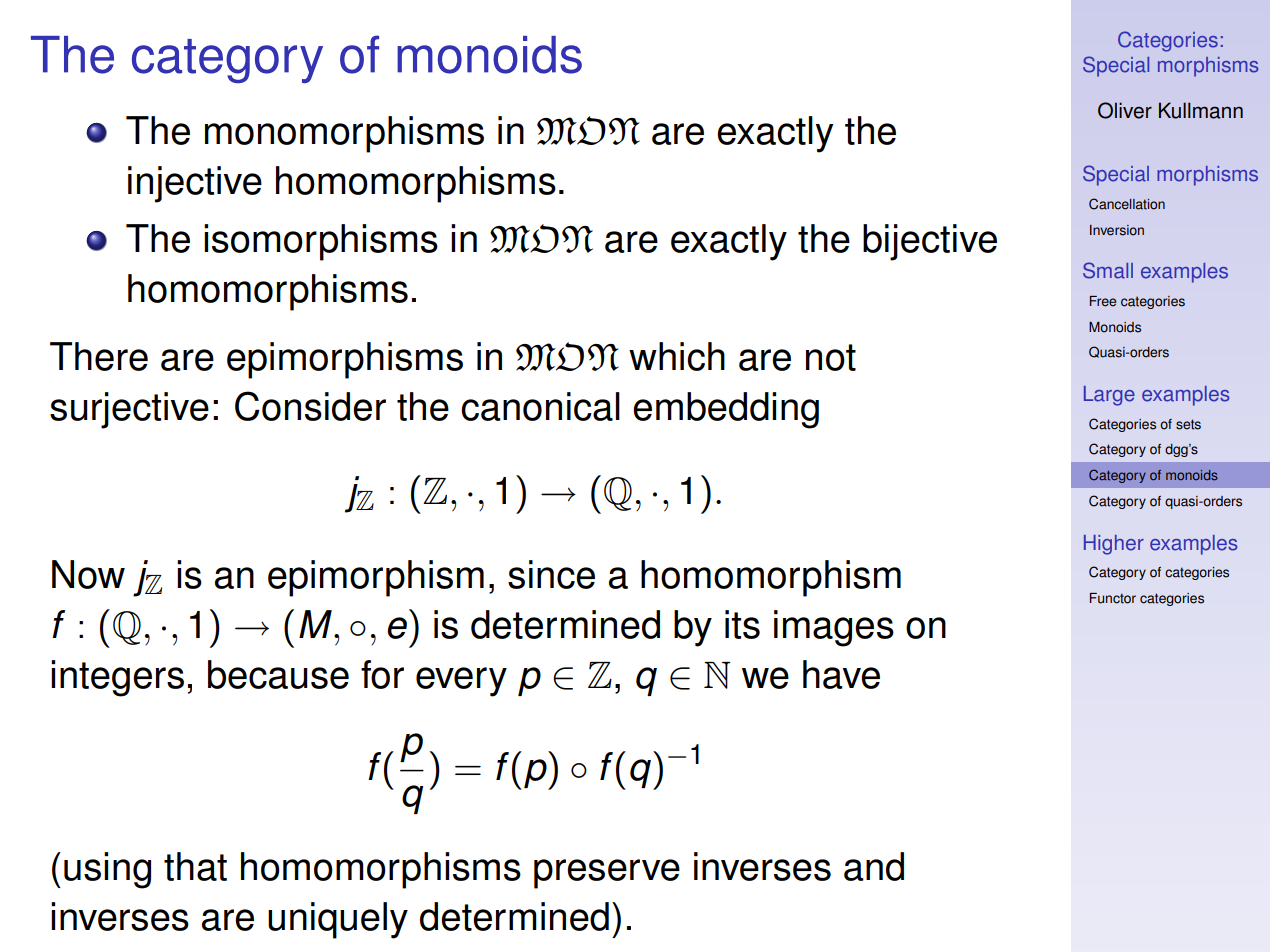  I want to click on Oliver, so click(1125, 110).
